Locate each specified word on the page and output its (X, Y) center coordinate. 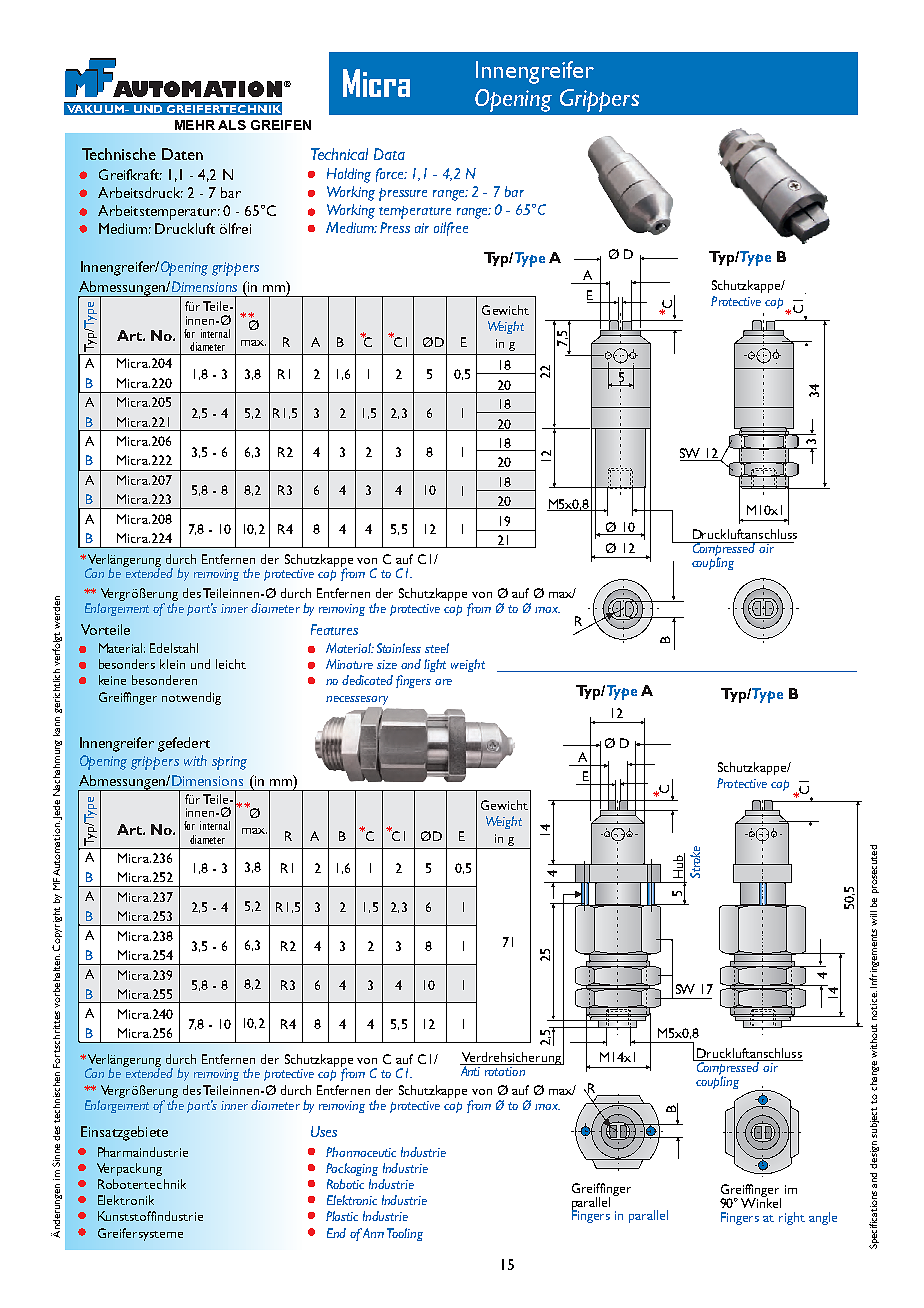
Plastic (342, 1216)
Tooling (405, 1234)
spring (229, 763)
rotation (505, 1071)
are (443, 682)
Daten (182, 154)
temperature (415, 212)
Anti (472, 1070)
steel (437, 648)
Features (334, 629)
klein (172, 664)
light (435, 665)
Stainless (399, 648)
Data (389, 154)
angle (823, 1218)
